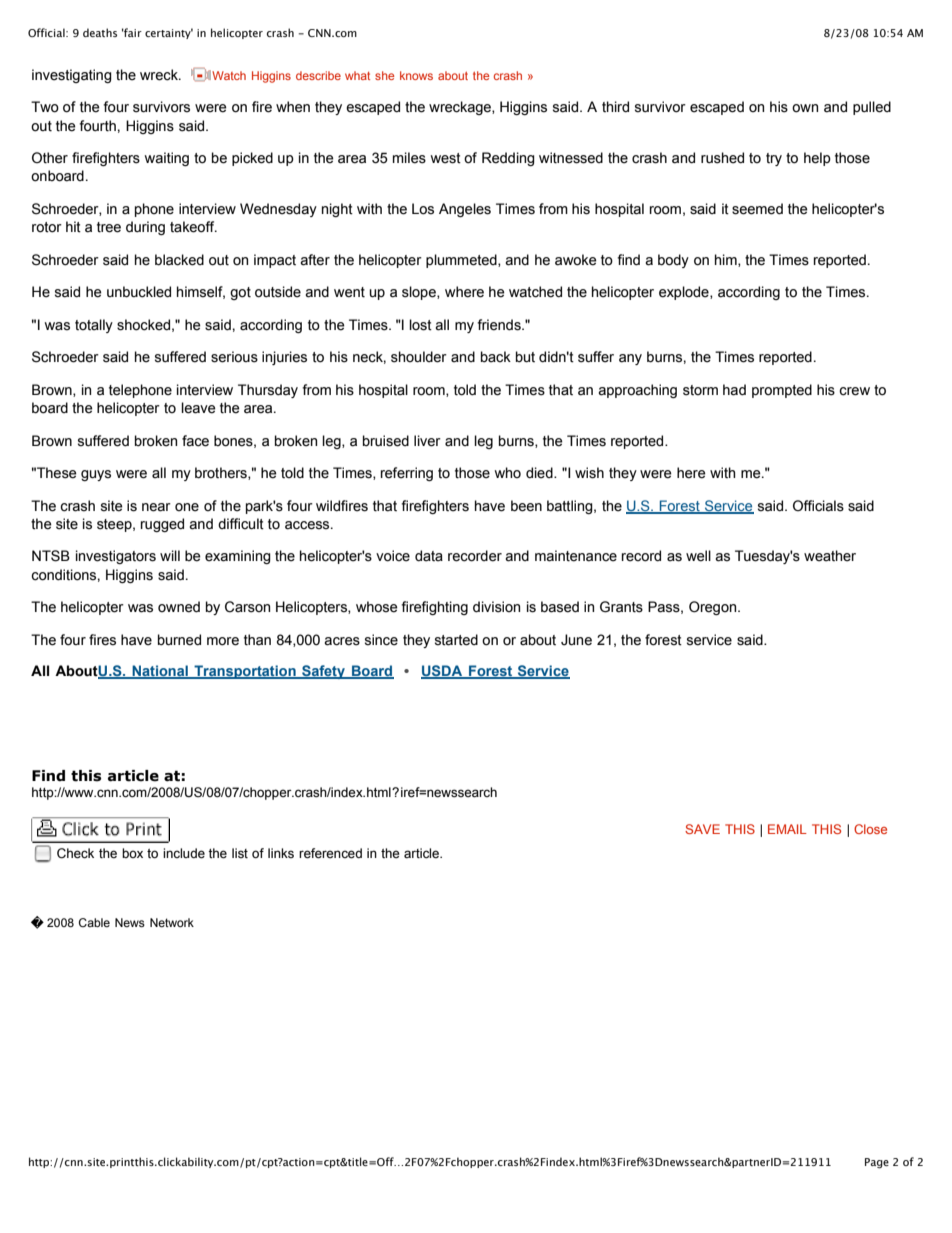  I want to click on division, so click(496, 607).
